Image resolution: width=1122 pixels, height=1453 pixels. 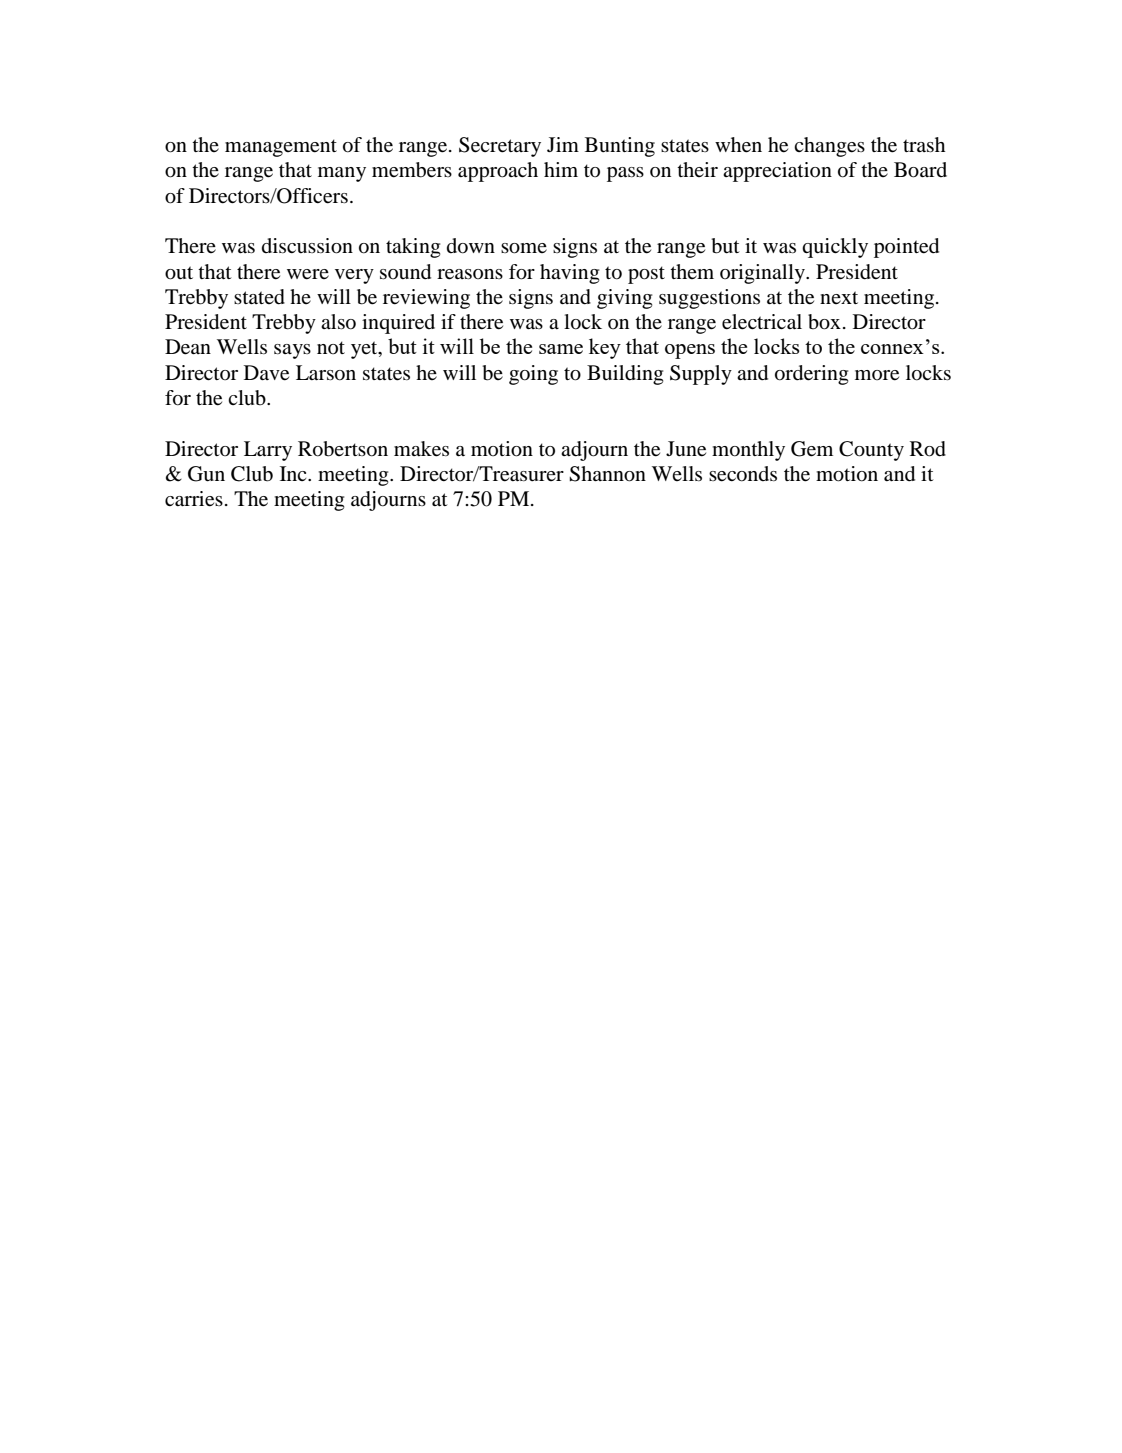 I want to click on also, so click(x=338, y=322).
